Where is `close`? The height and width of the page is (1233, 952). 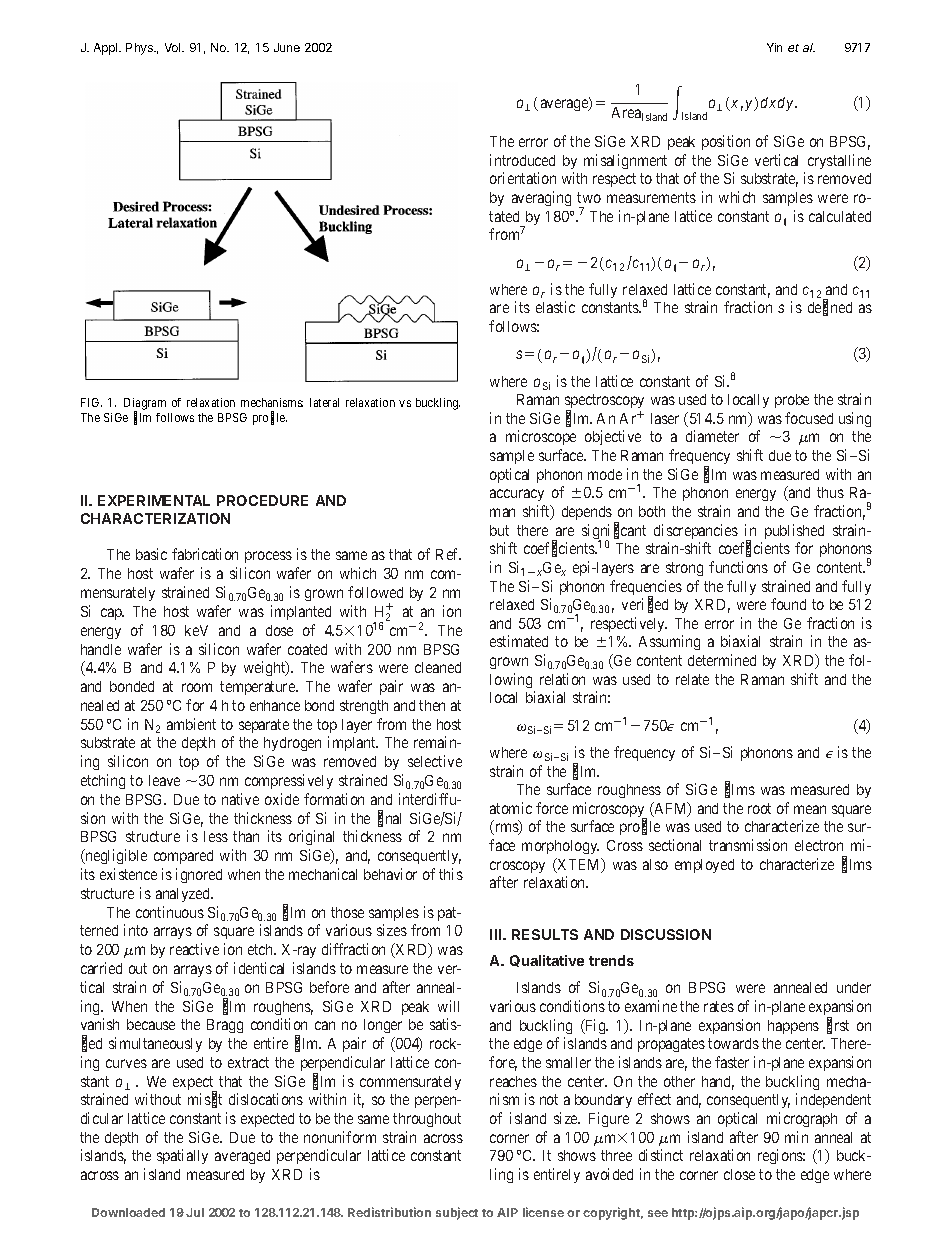 close is located at coordinates (739, 1174).
